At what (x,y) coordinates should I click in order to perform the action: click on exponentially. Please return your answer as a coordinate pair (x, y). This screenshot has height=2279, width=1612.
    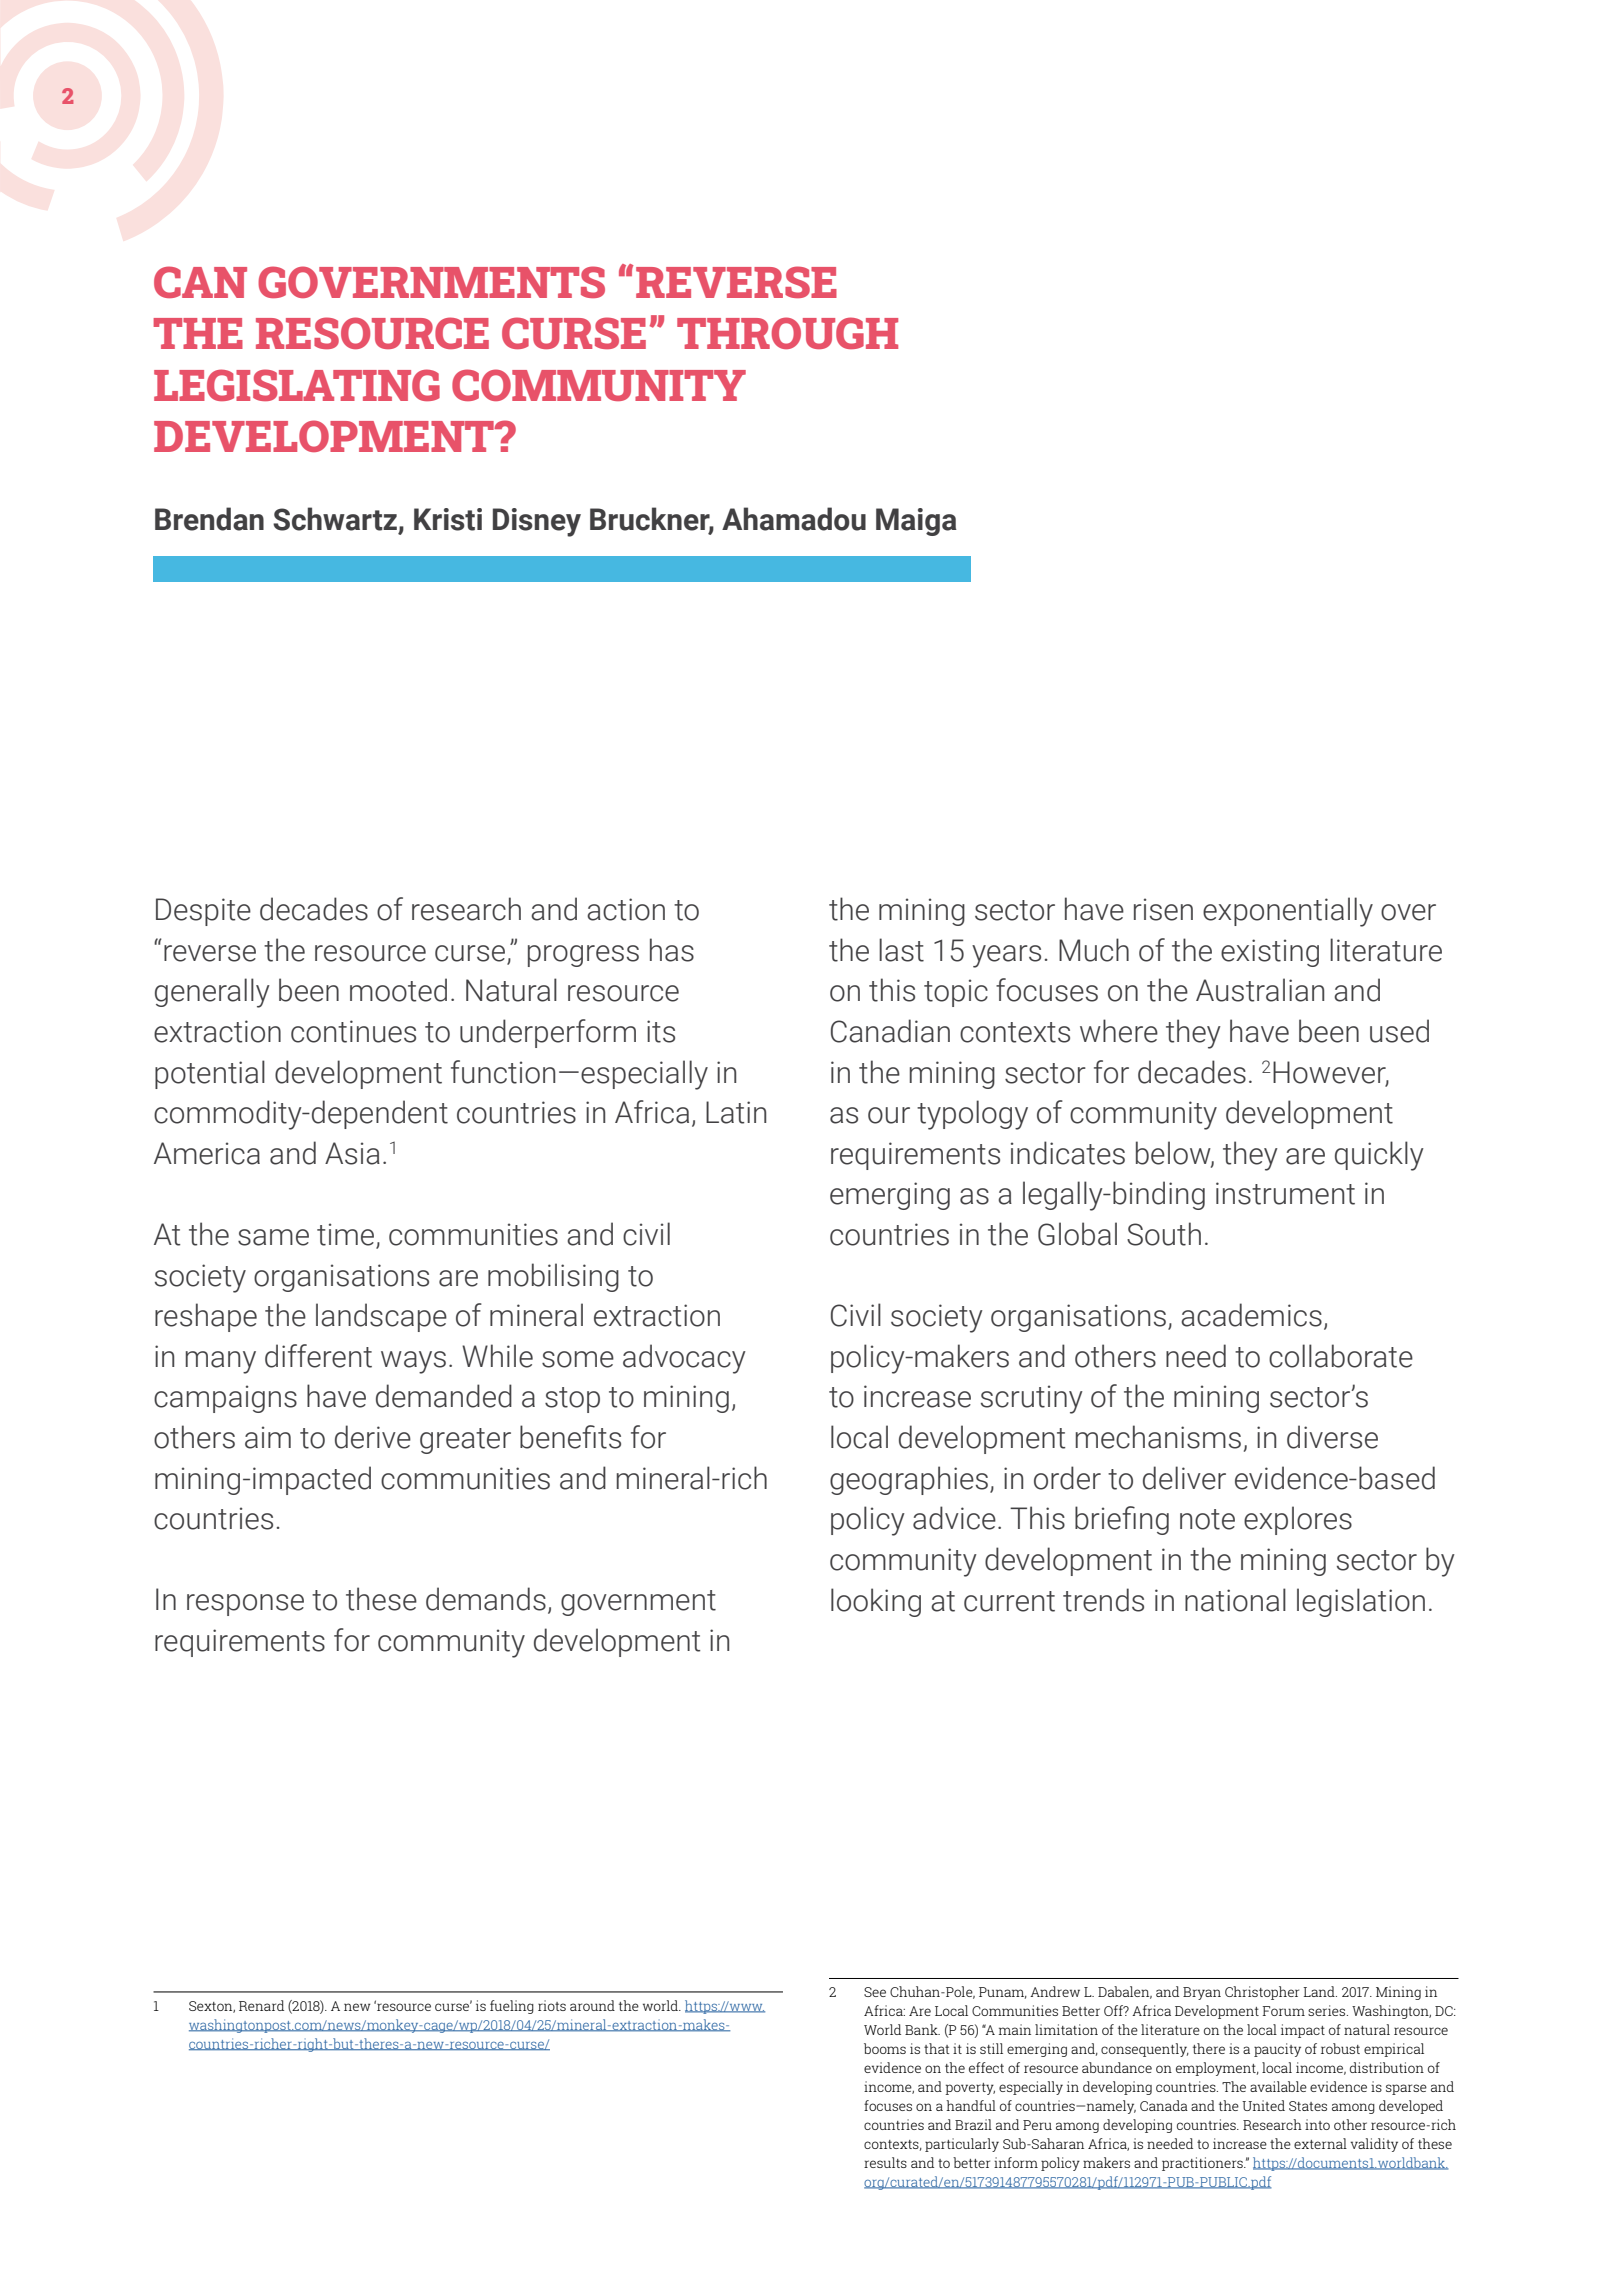
    Looking at the image, I should click on (1288, 912).
